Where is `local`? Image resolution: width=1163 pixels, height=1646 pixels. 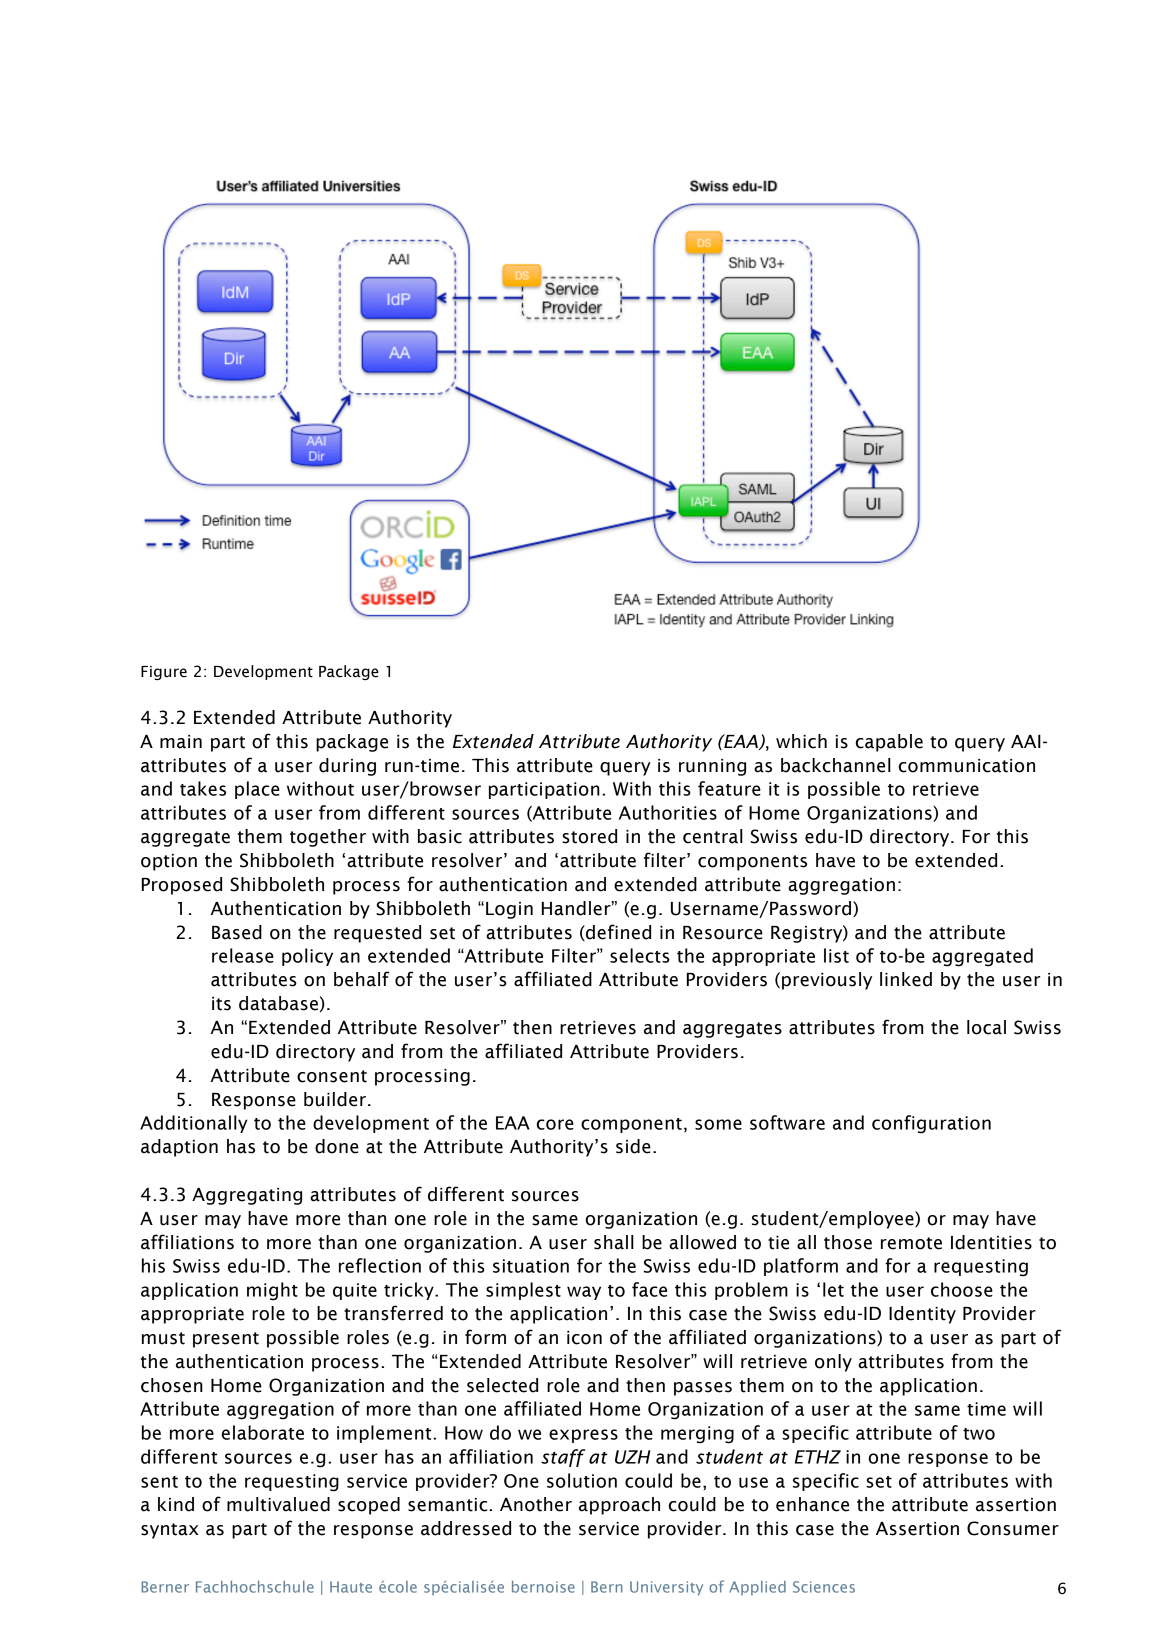 local is located at coordinates (986, 1027).
